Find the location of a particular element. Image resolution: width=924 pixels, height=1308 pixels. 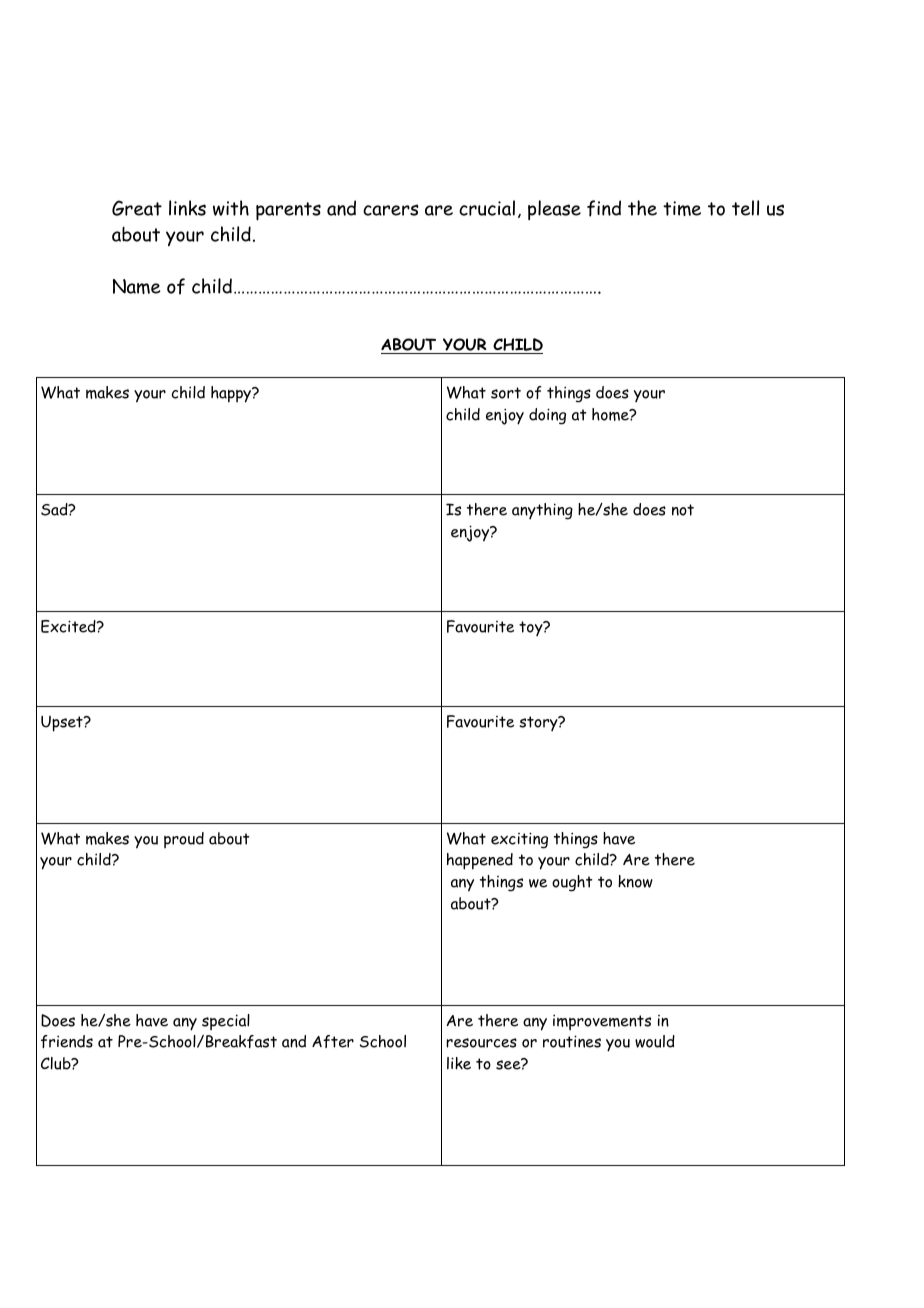

doing is located at coordinates (547, 416).
